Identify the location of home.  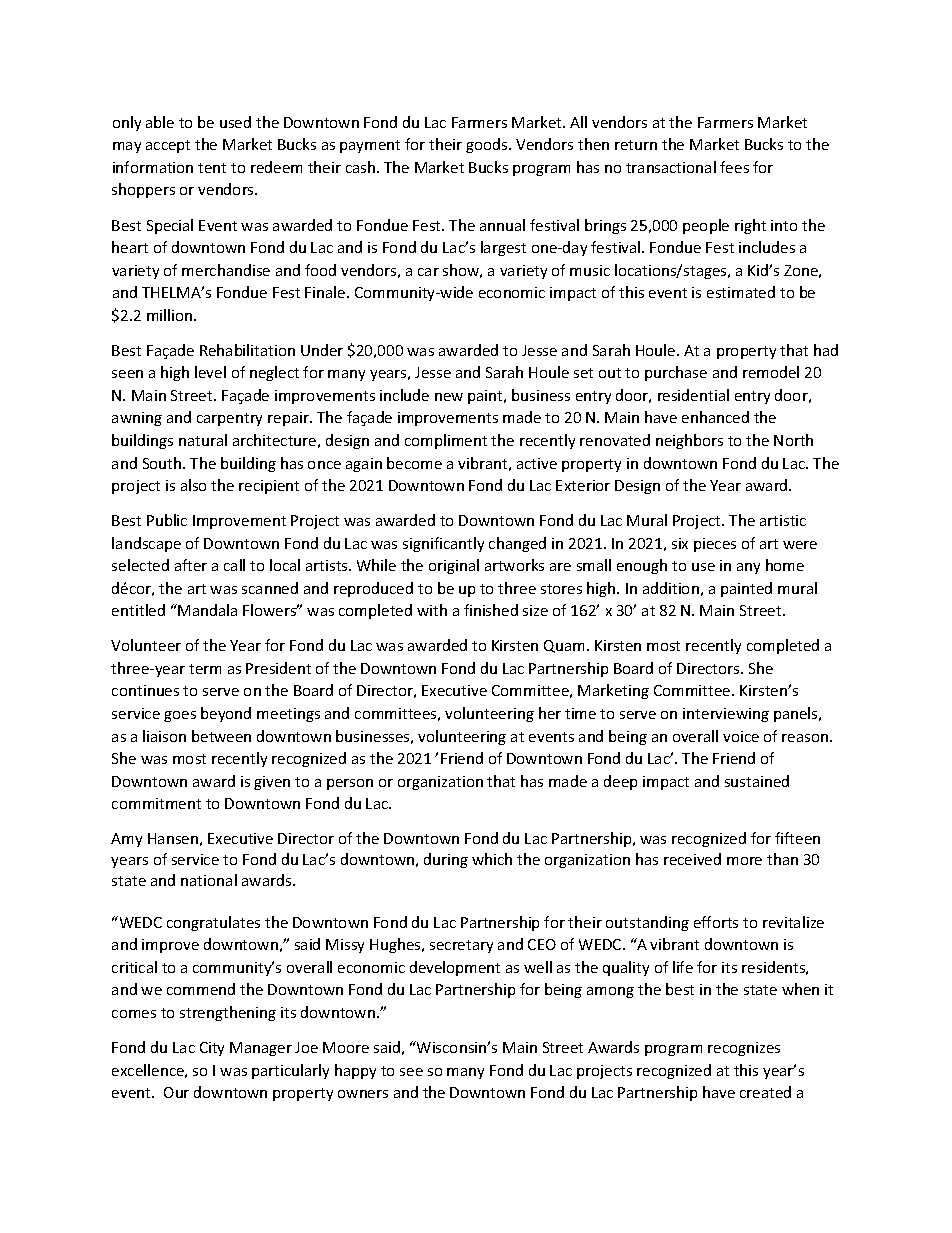
(785, 565).
